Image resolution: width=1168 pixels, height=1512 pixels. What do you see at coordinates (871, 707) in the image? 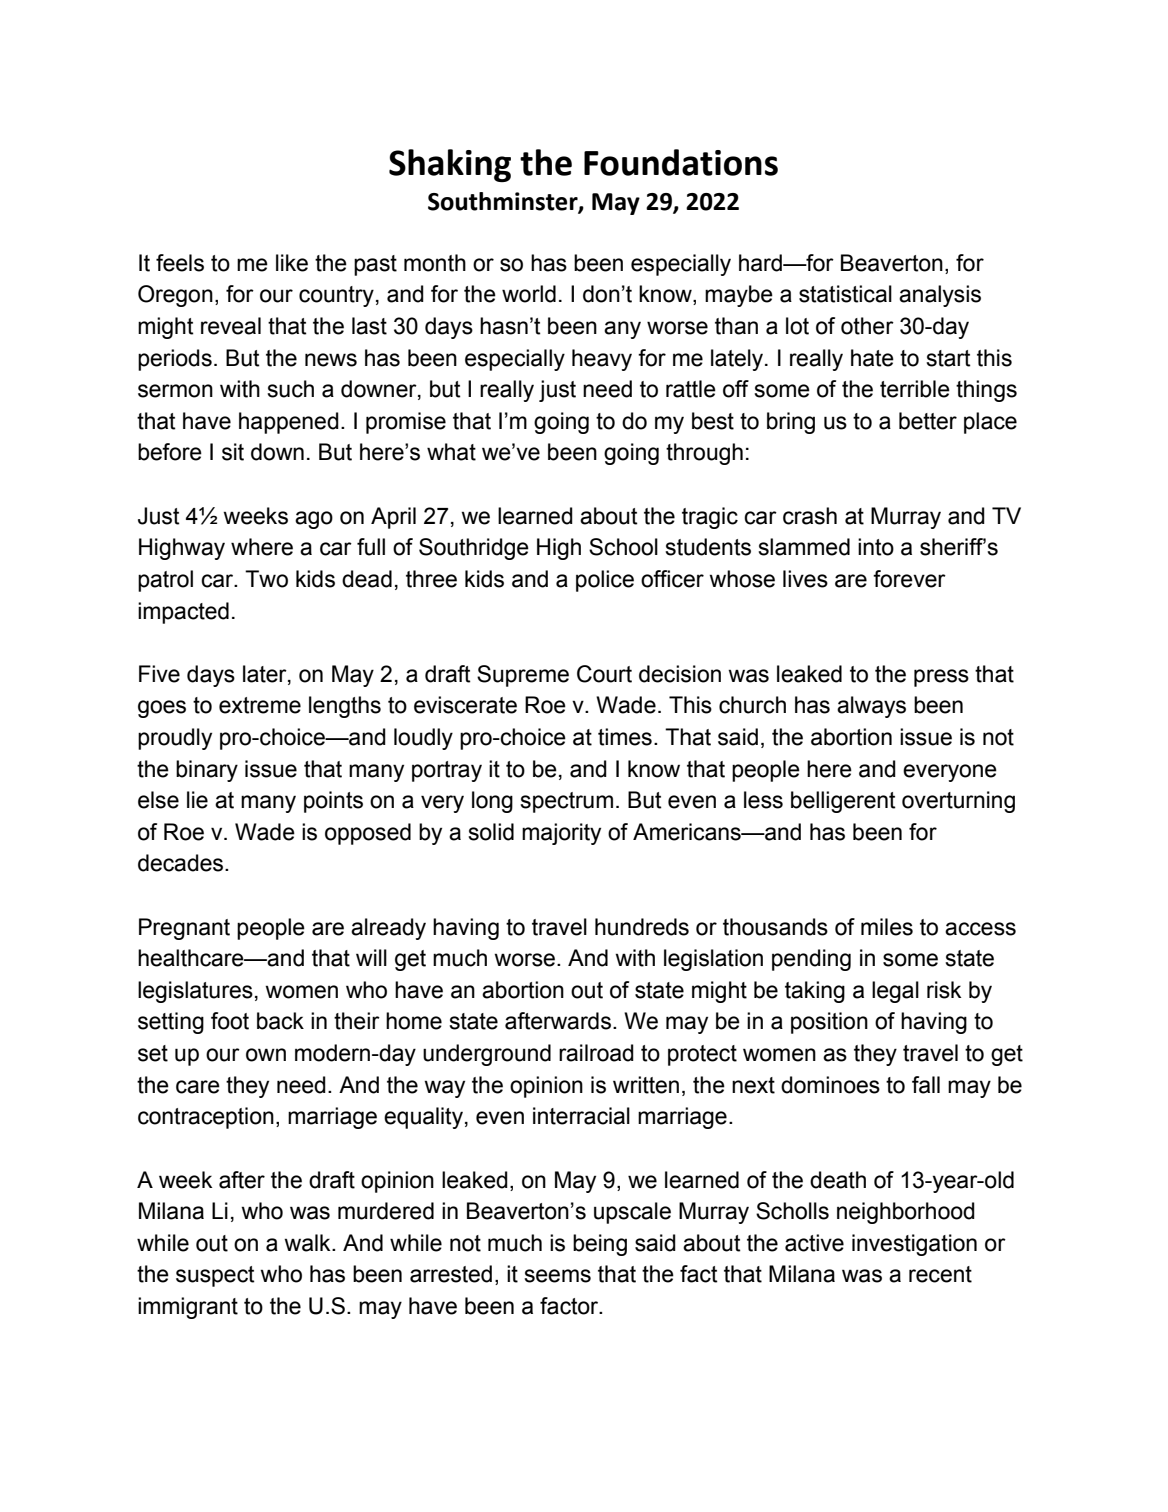
I see `always` at bounding box center [871, 707].
